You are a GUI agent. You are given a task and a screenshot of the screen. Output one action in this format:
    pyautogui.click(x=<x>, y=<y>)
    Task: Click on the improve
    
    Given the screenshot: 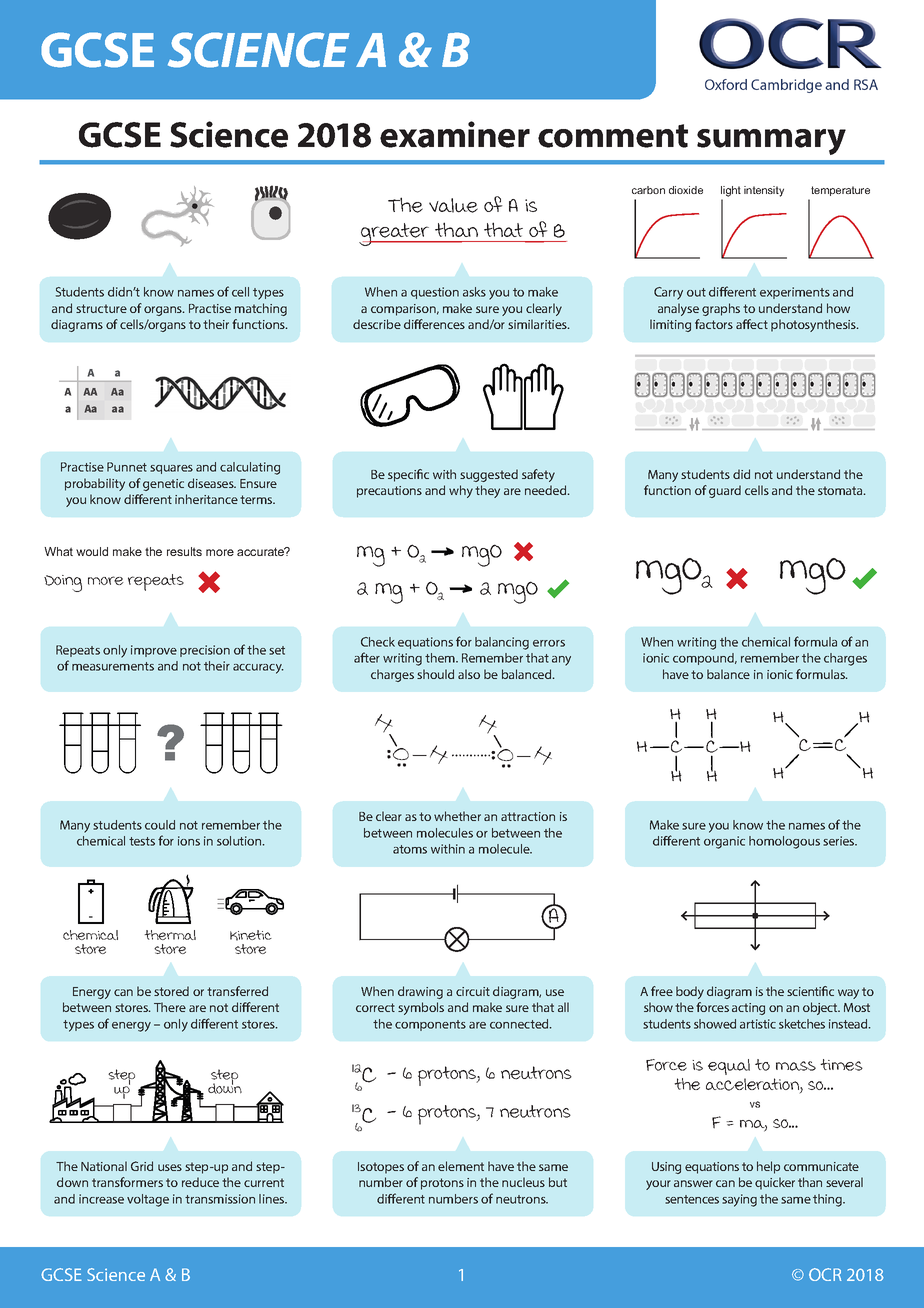 What is the action you would take?
    pyautogui.click(x=154, y=651)
